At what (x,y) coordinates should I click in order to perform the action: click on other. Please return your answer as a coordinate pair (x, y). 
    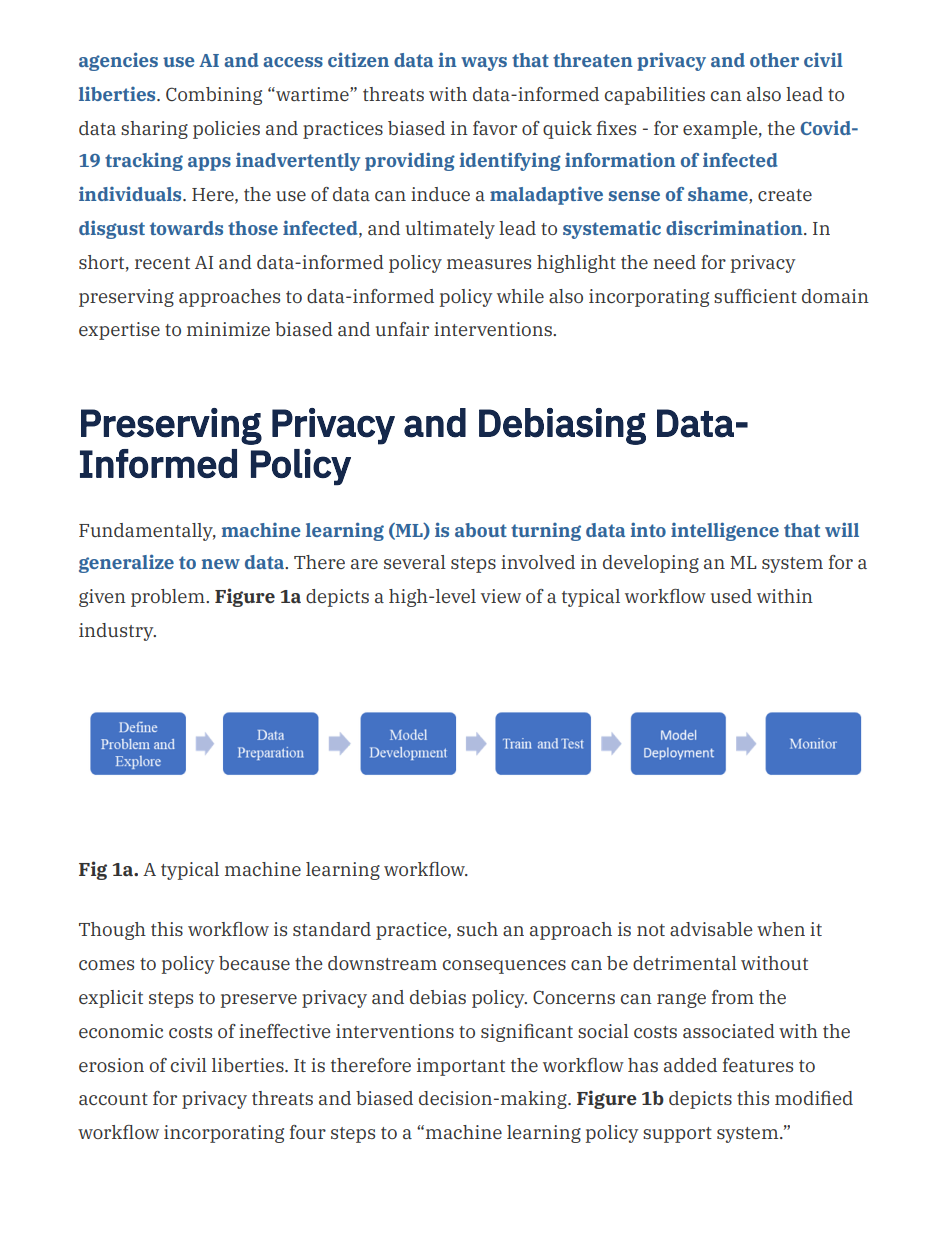
    Looking at the image, I should click on (774, 60).
